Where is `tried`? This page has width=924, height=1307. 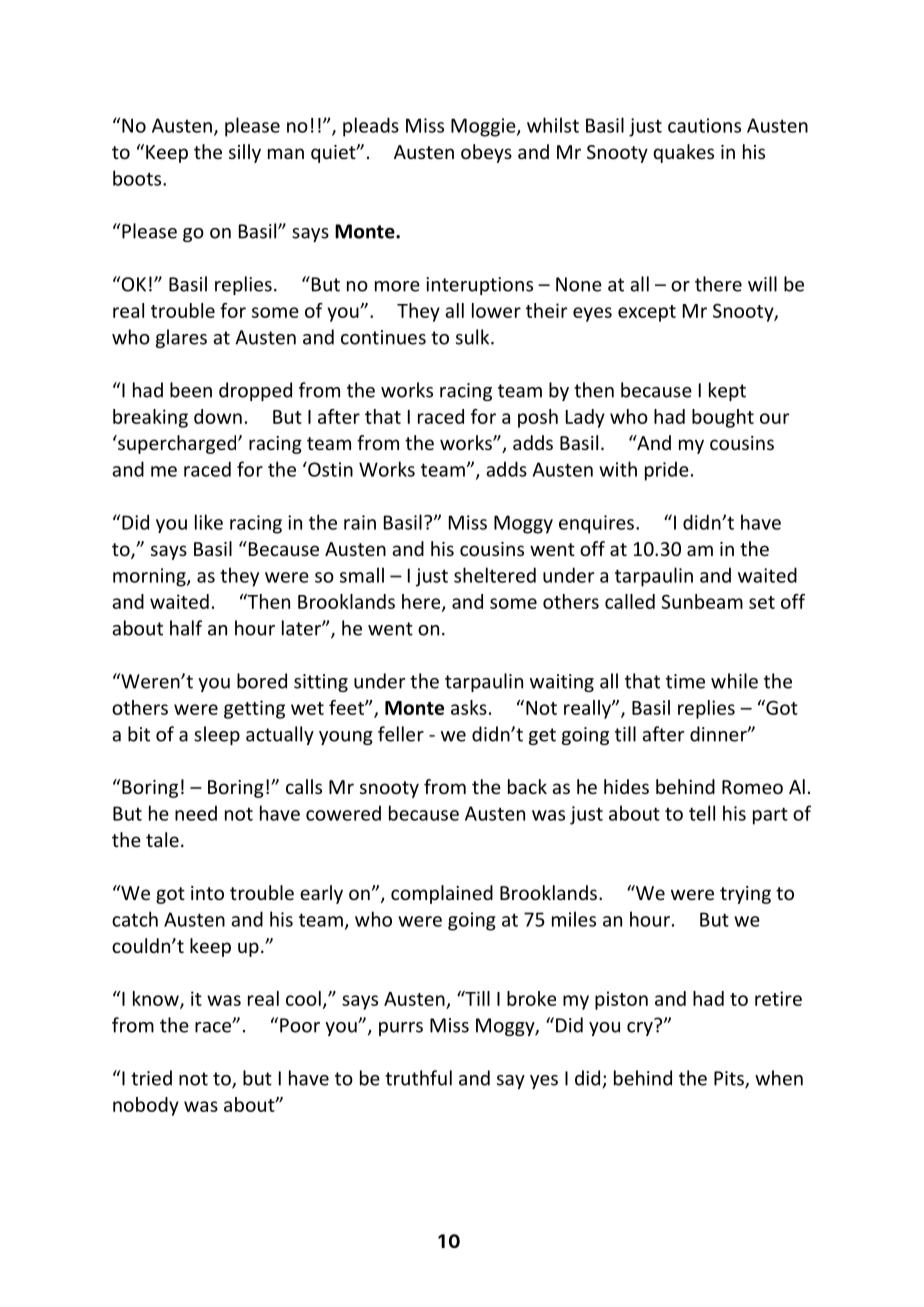
tried is located at coordinates (151, 1078).
